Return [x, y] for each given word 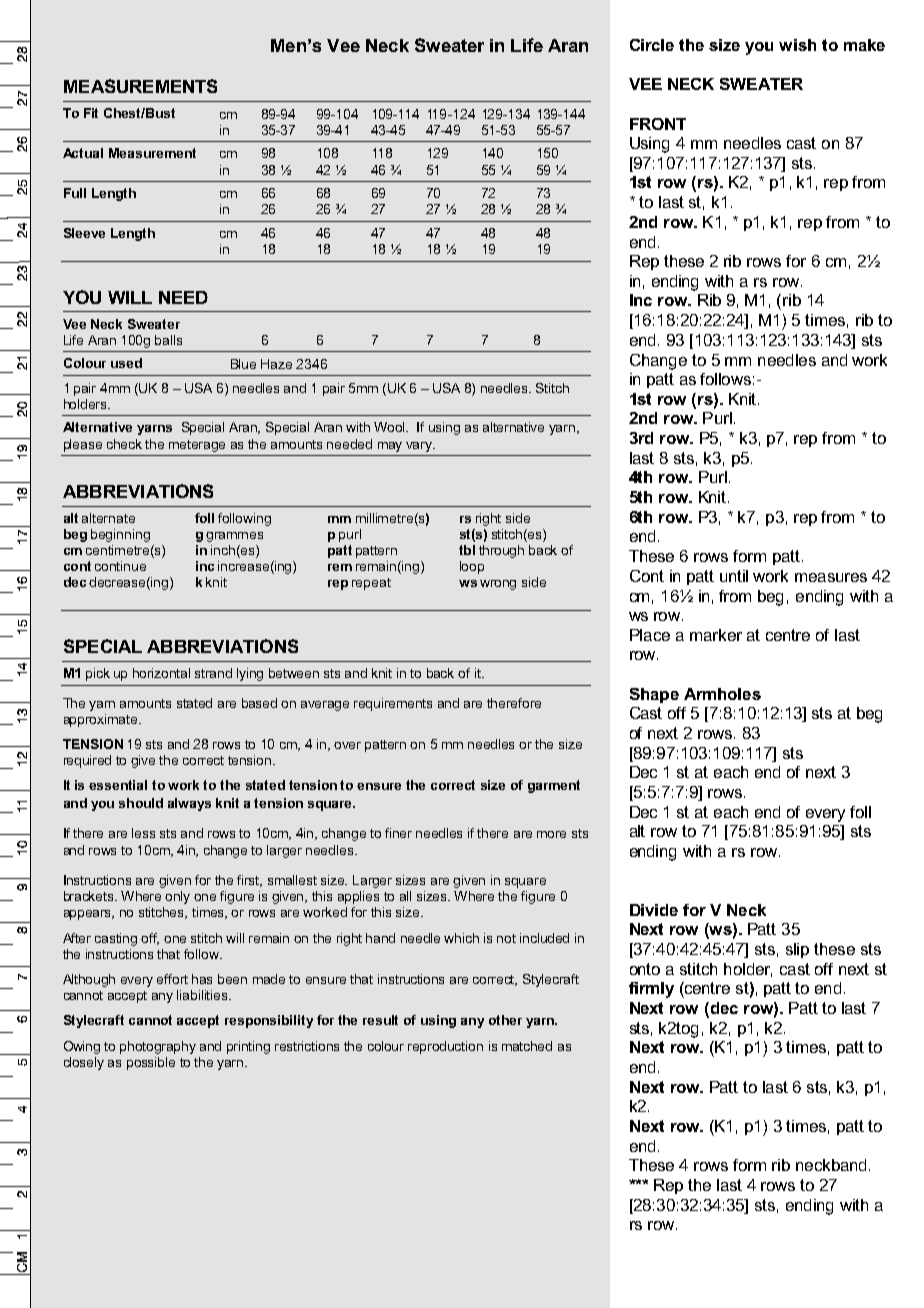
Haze [276, 364]
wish [797, 45]
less [143, 833]
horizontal [161, 673]
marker [716, 635]
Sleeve [84, 233]
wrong [498, 585]
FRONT [658, 124]
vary [420, 447]
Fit [91, 113]
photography [158, 1047]
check [124, 444]
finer [398, 833]
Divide [654, 910]
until [734, 576]
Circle [652, 45]
